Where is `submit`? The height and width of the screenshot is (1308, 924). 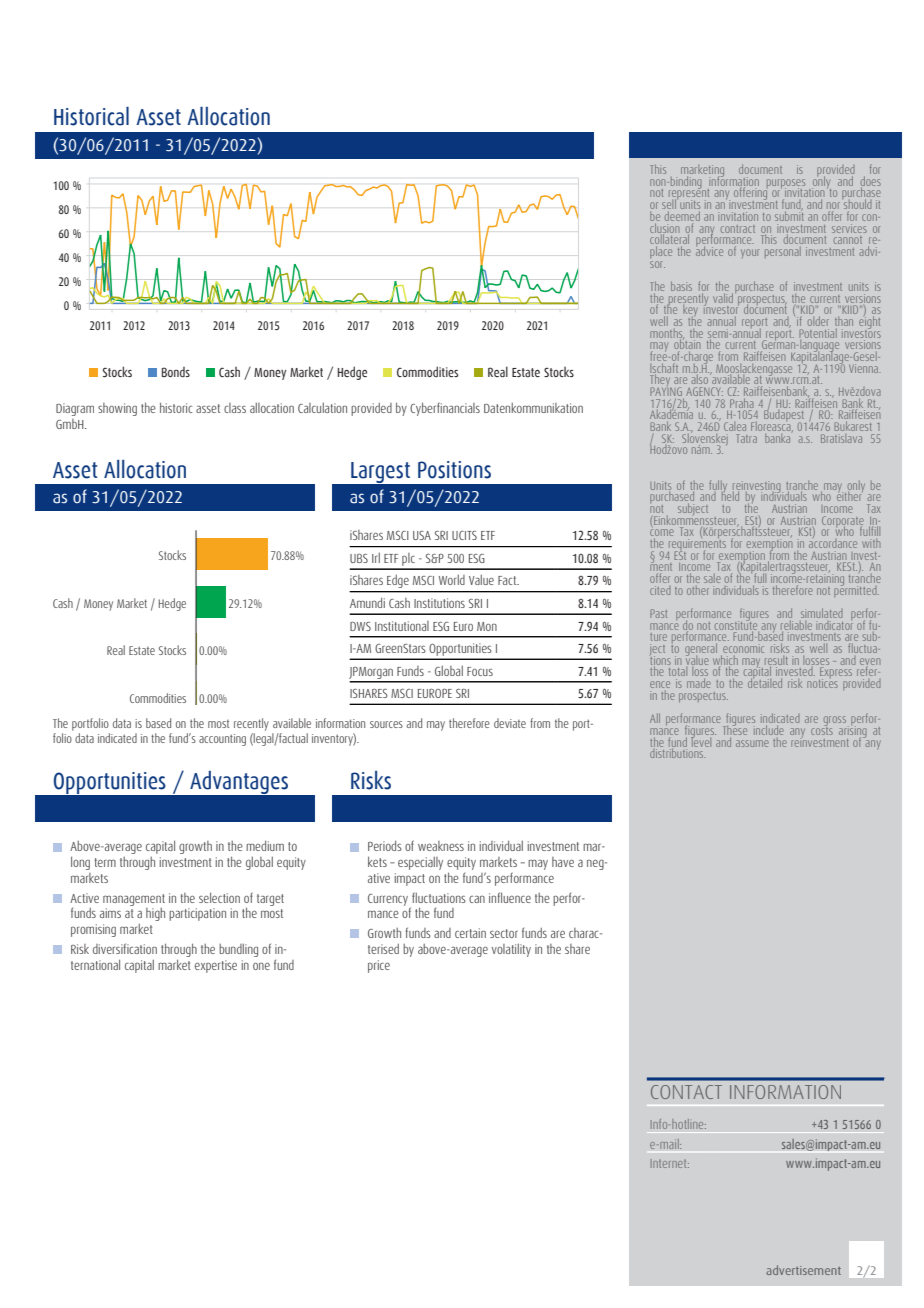
submit is located at coordinates (789, 215).
